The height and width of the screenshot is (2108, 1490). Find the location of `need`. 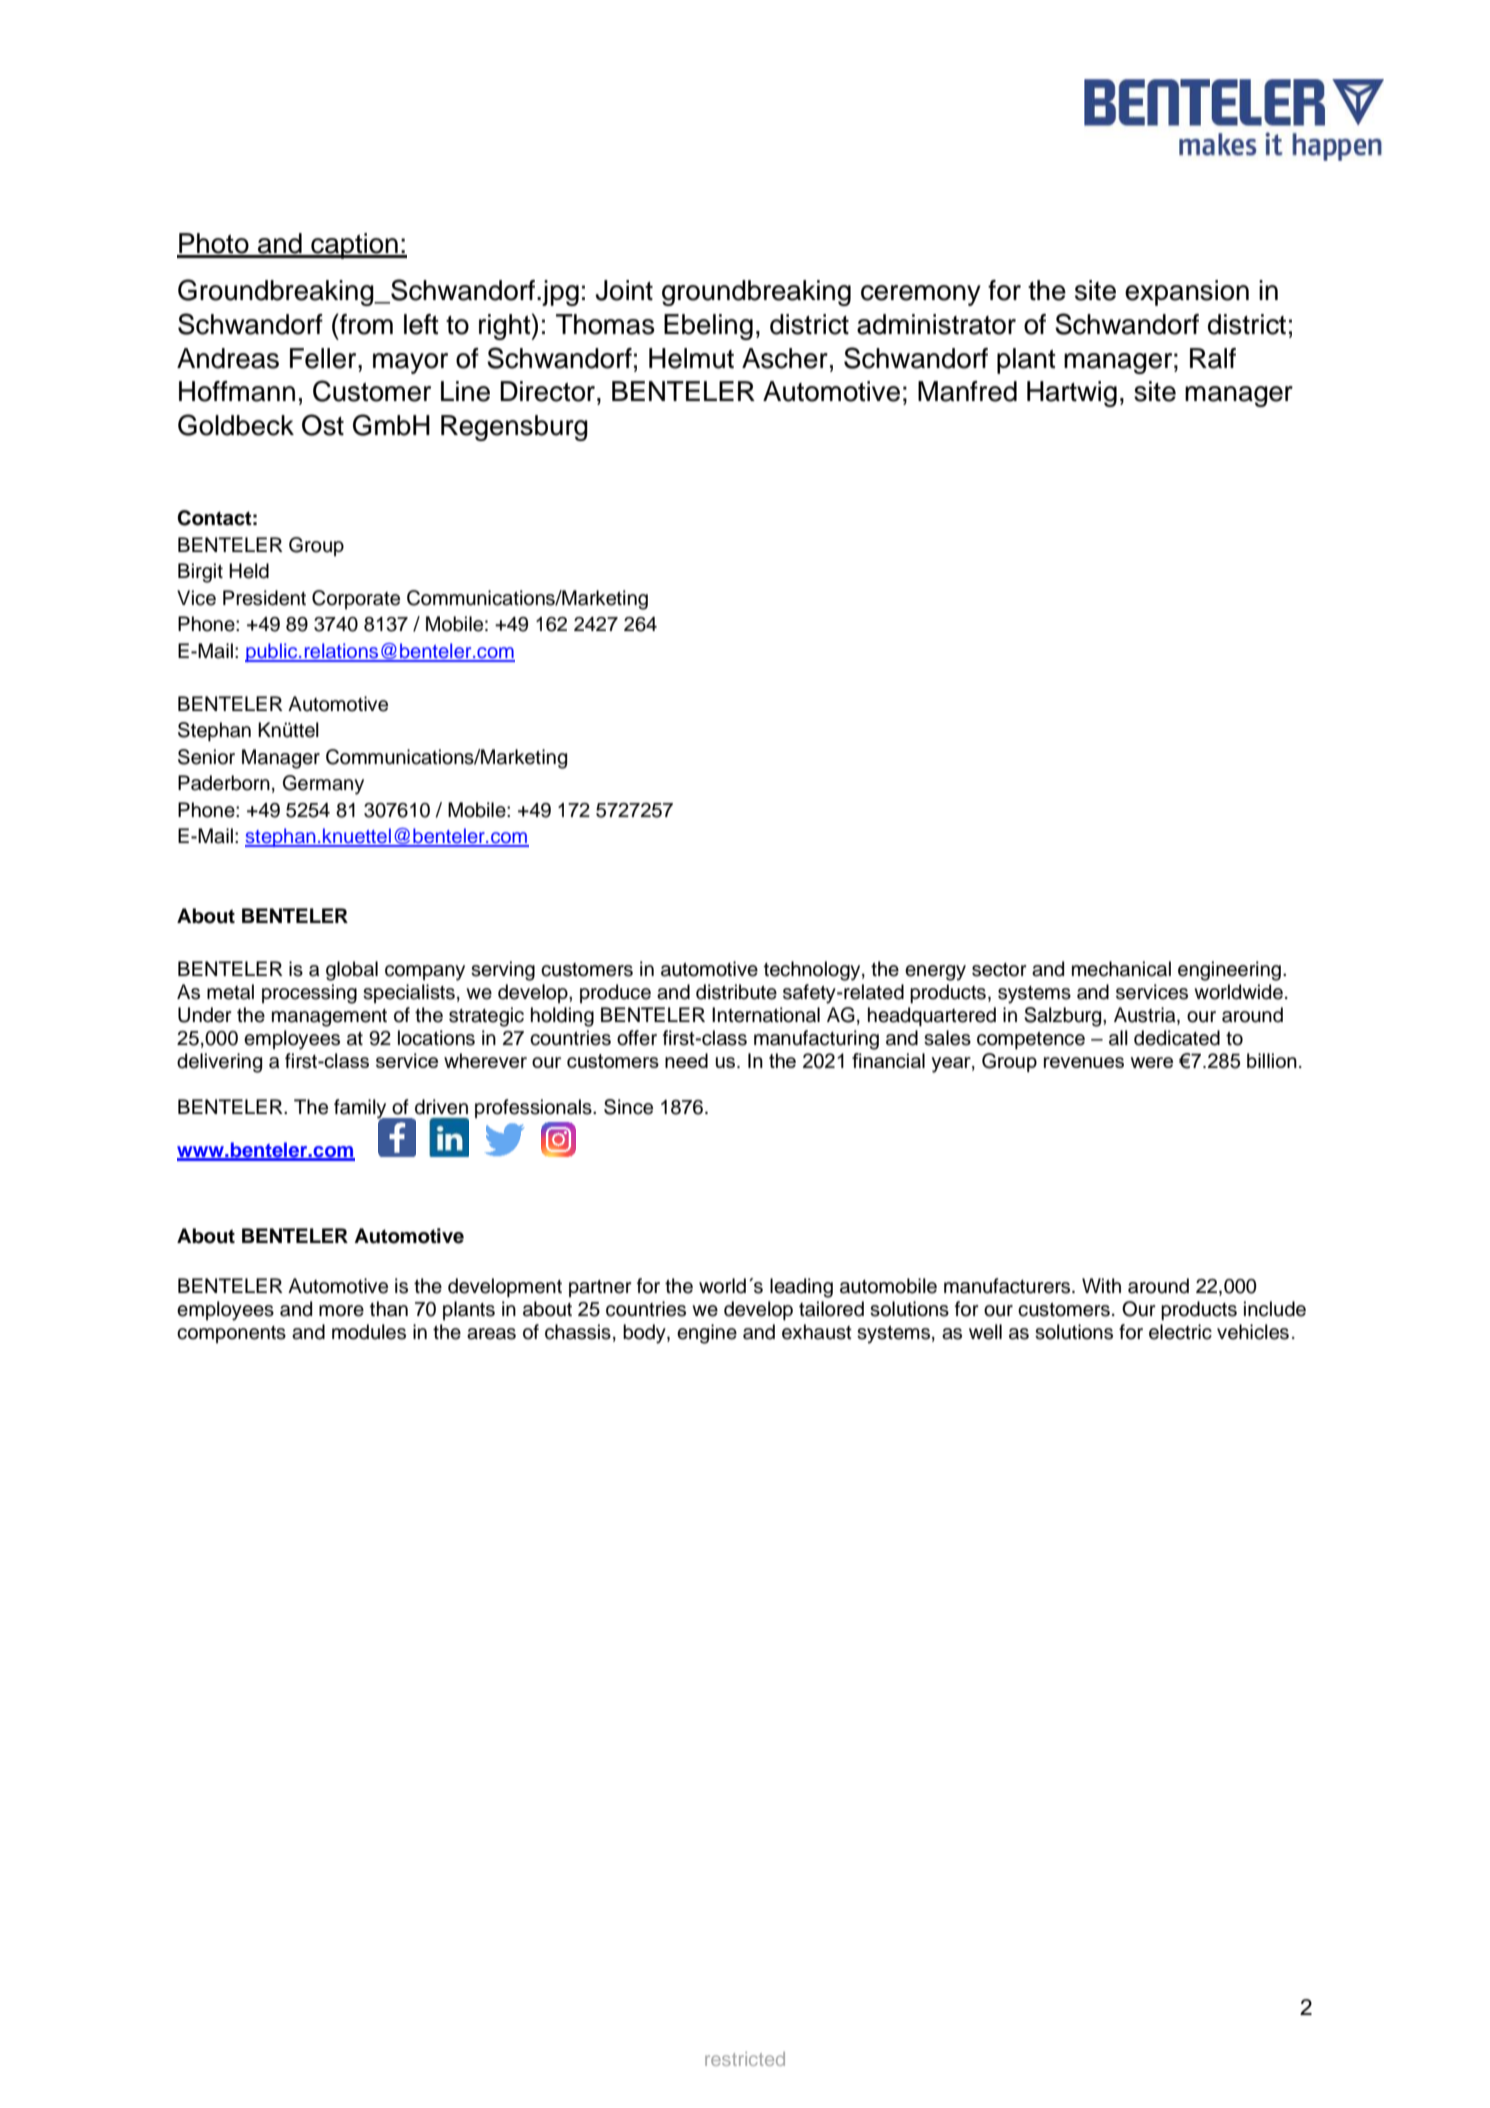

need is located at coordinates (686, 1060).
